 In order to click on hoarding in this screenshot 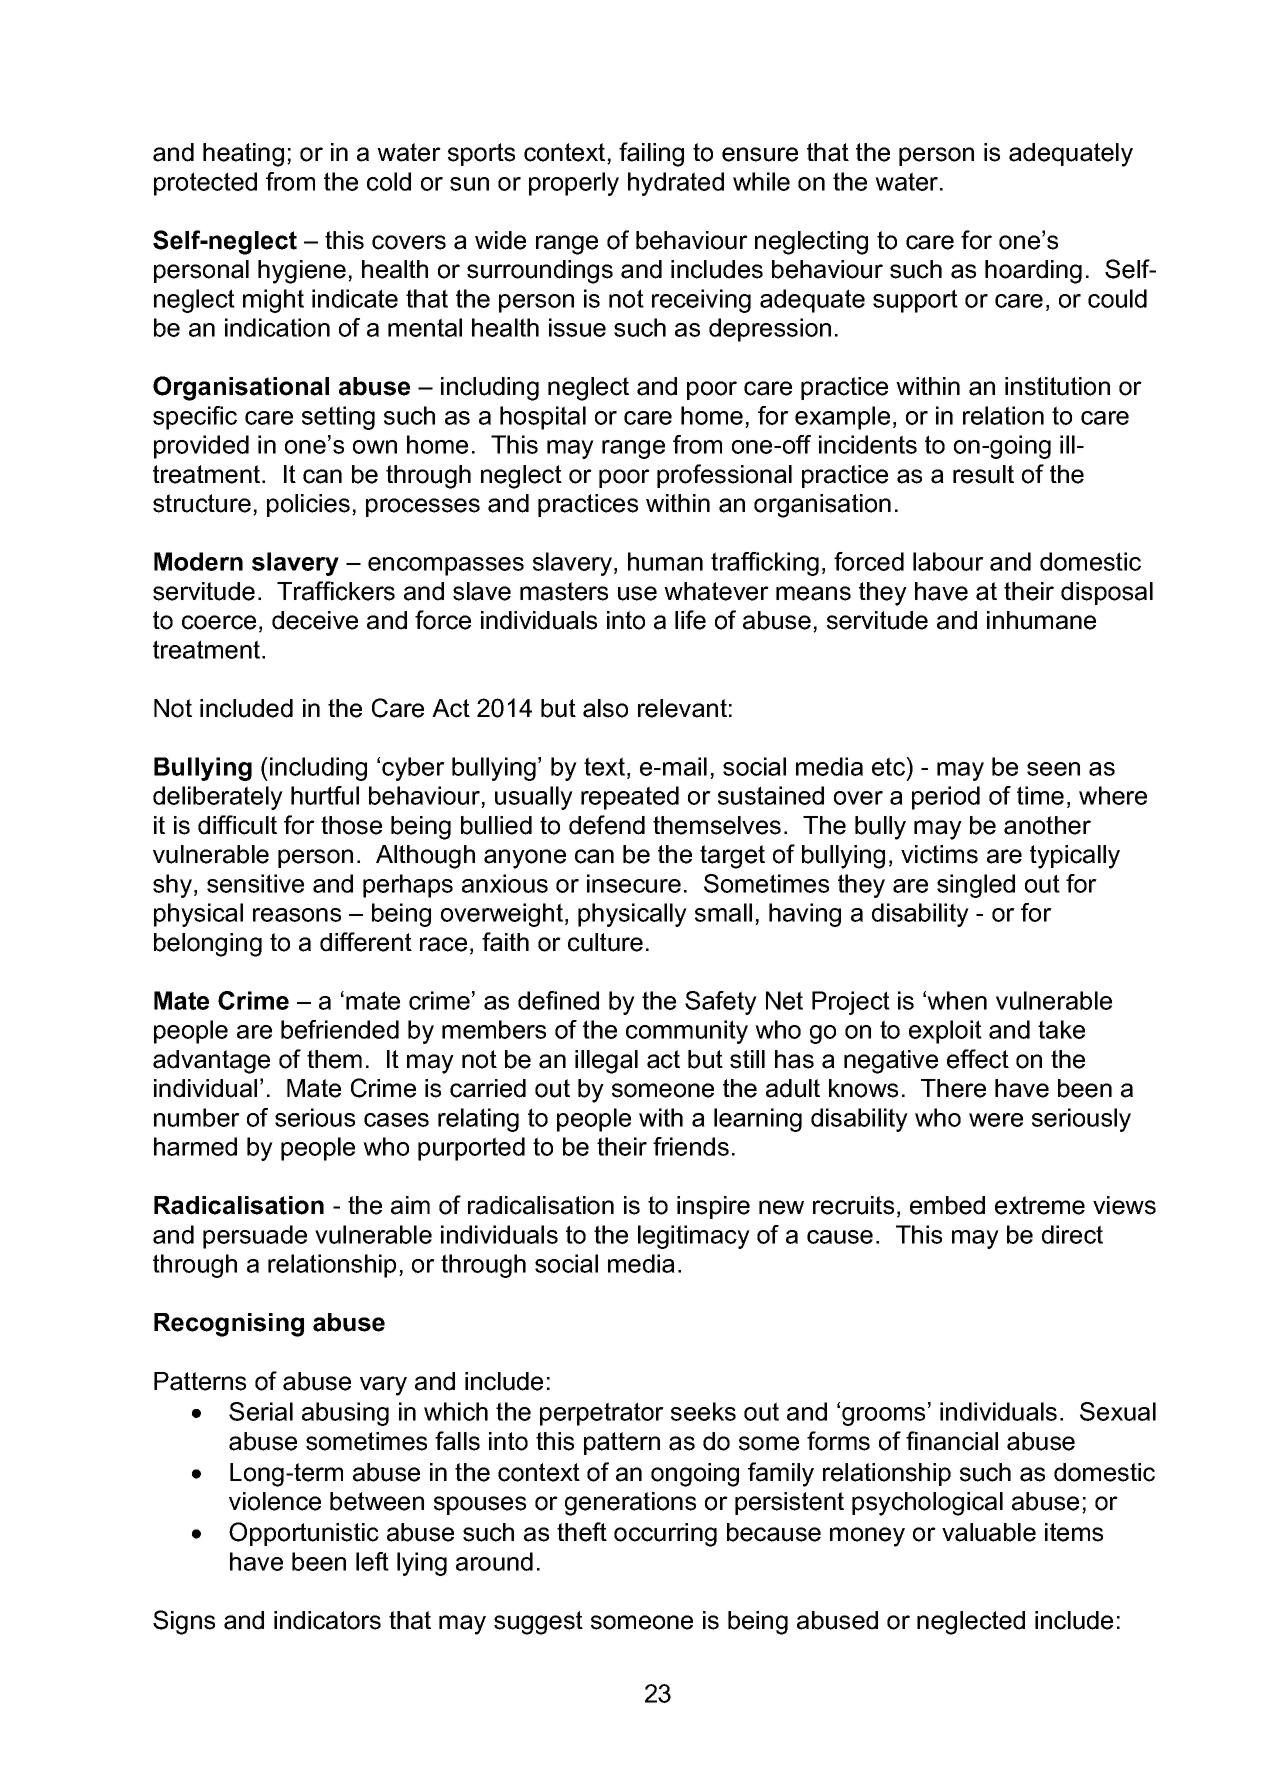, I will do `click(1033, 272)`.
